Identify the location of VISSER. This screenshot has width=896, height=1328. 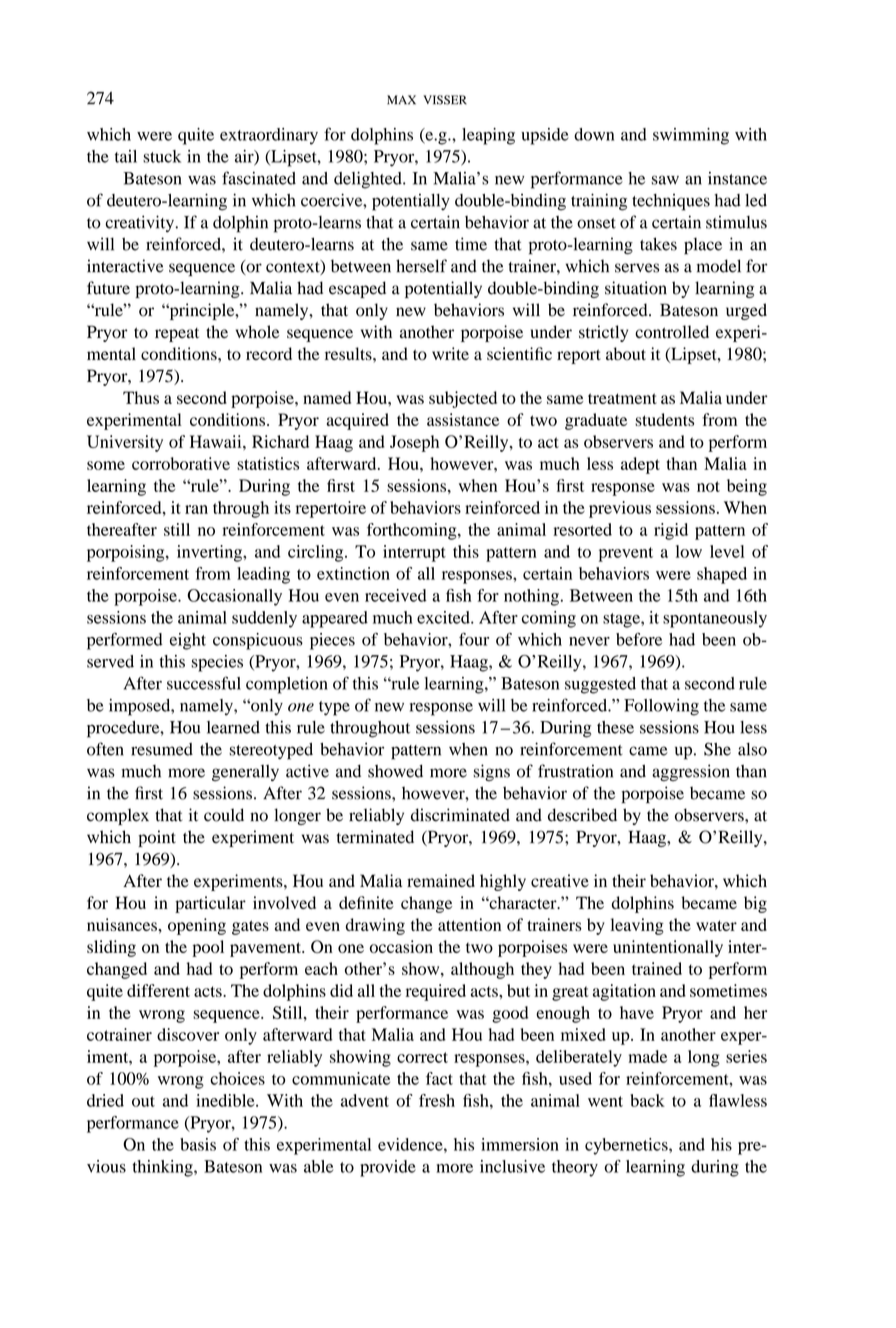
(445, 100).
